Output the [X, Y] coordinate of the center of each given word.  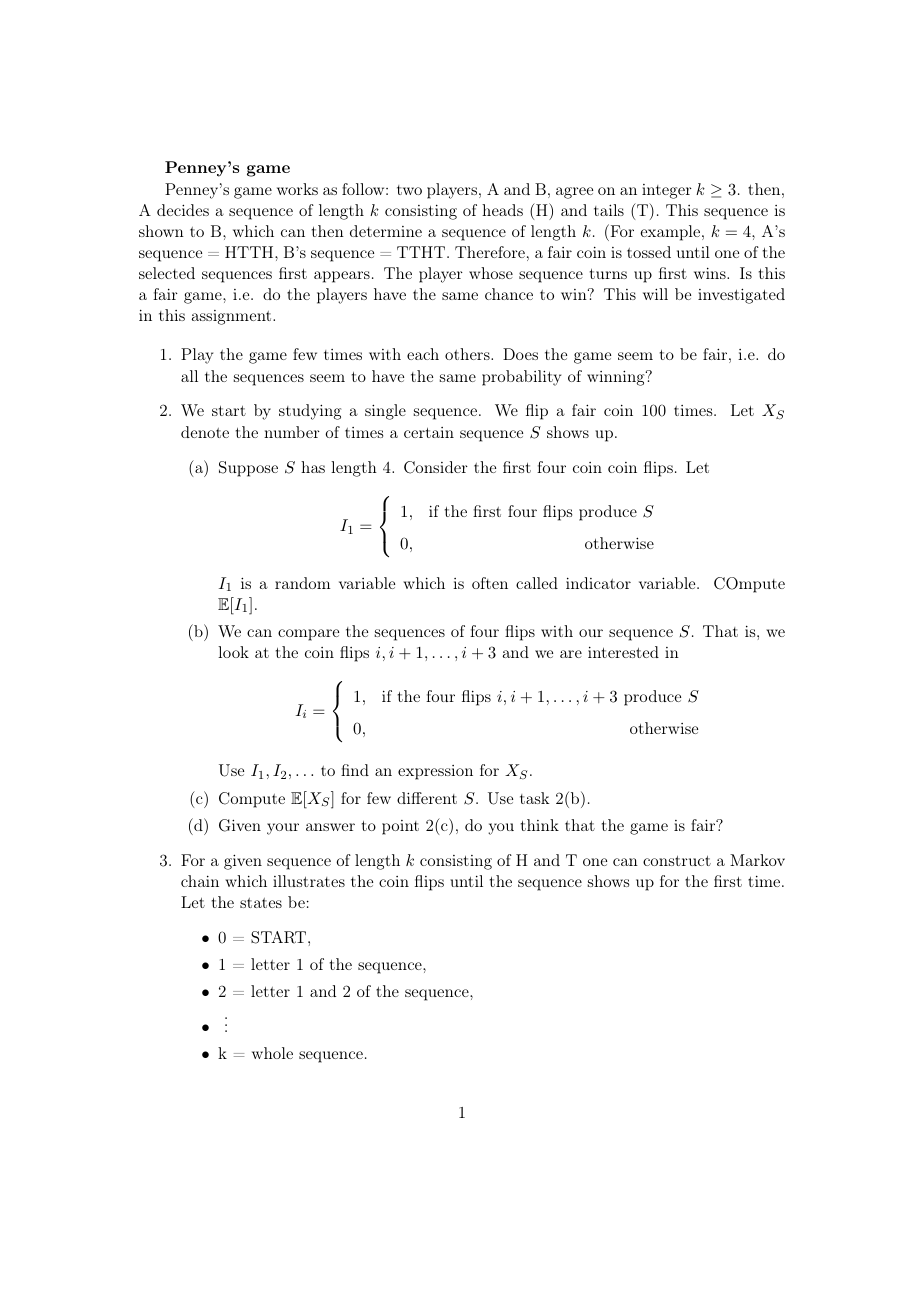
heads [502, 210]
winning [617, 378]
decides [183, 210]
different [427, 798]
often [490, 583]
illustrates [309, 881]
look [233, 652]
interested [623, 652]
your [283, 829]
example [670, 233]
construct [677, 861]
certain [429, 432]
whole [272, 1053]
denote [205, 432]
